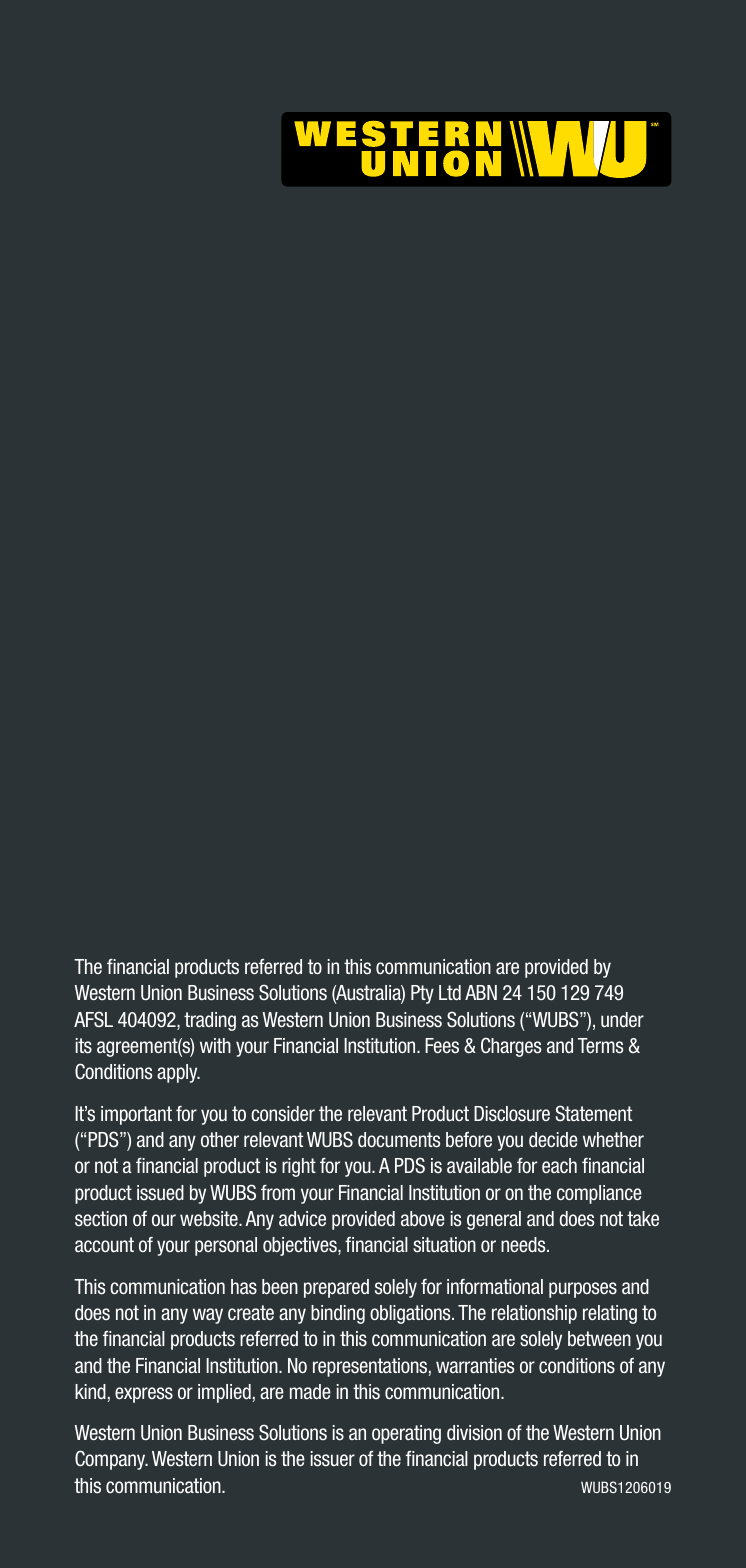 This screenshot has height=1568, width=746. What do you see at coordinates (101, 1219) in the screenshot?
I see `section` at bounding box center [101, 1219].
